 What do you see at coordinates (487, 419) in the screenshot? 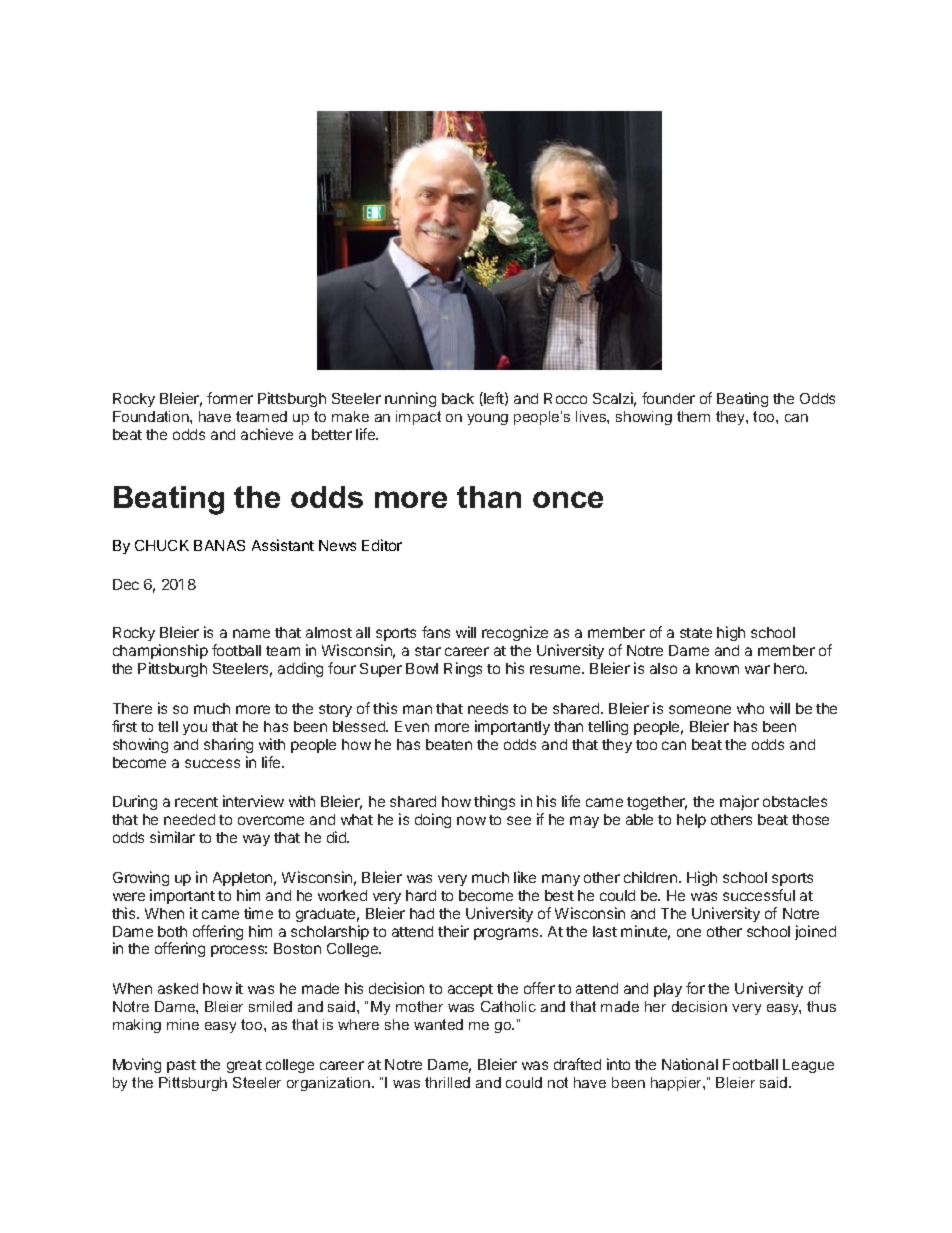
I see `young` at bounding box center [487, 419].
